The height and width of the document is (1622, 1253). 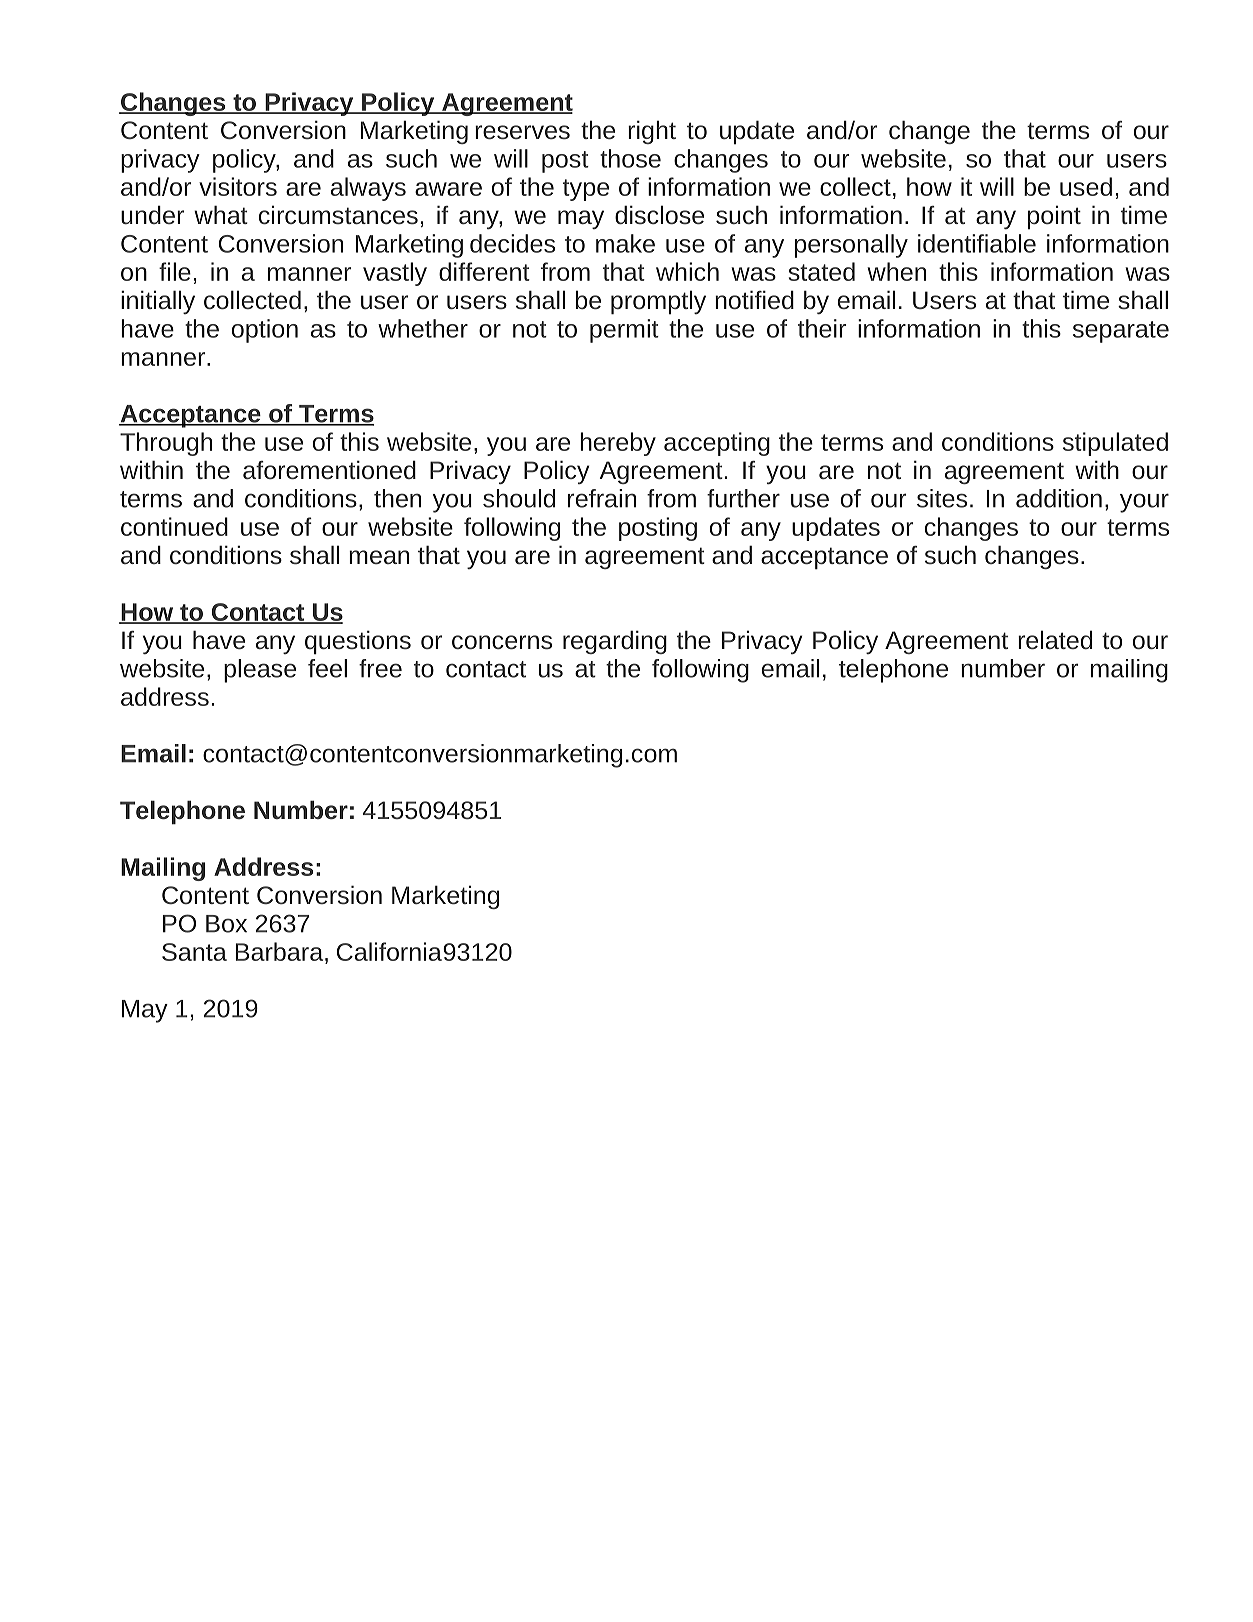 What do you see at coordinates (615, 642) in the document?
I see `regarding` at bounding box center [615, 642].
